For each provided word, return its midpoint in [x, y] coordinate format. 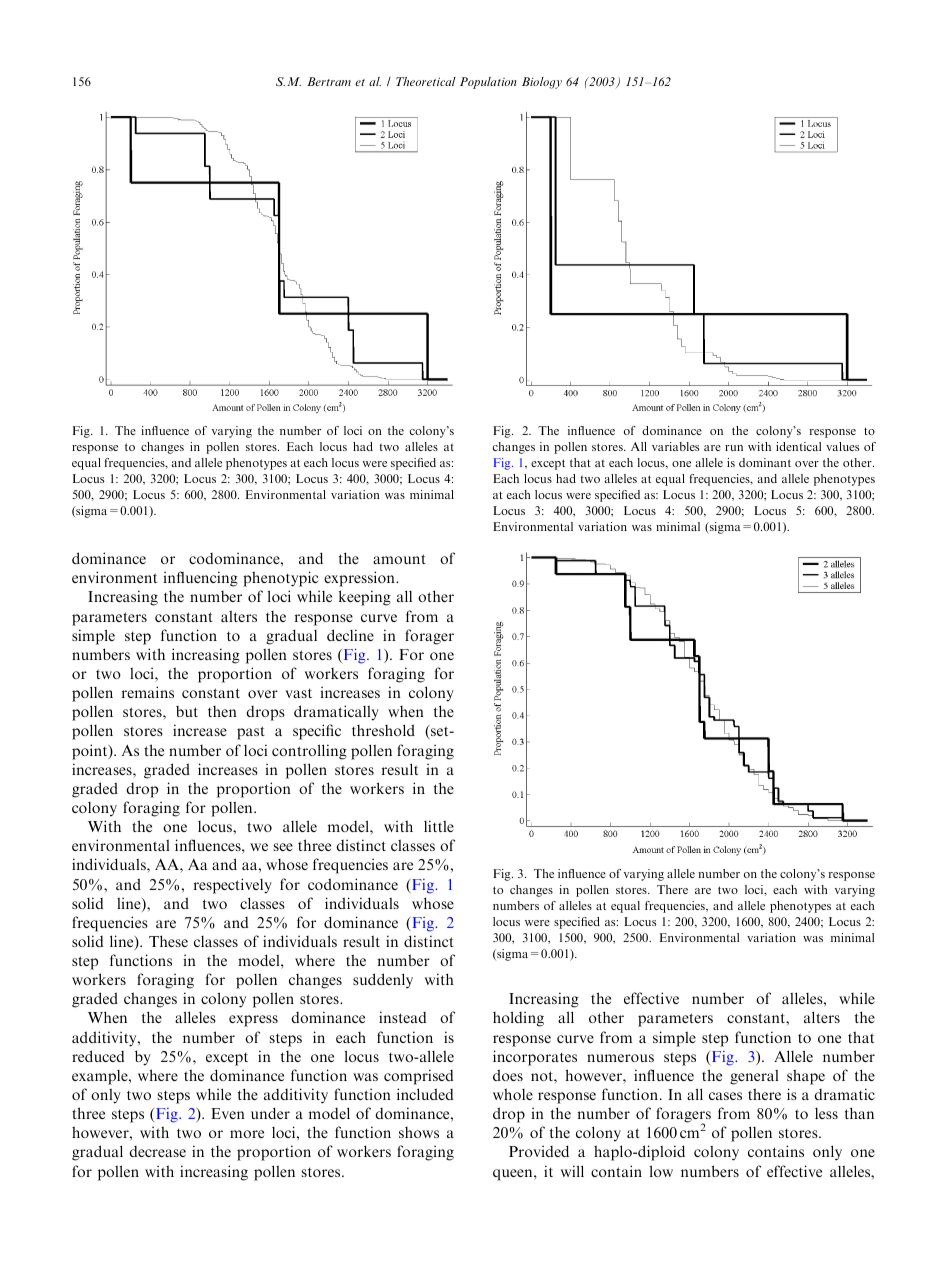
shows [419, 1132]
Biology [542, 83]
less [826, 1113]
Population [488, 83]
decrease [157, 1151]
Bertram [329, 81]
